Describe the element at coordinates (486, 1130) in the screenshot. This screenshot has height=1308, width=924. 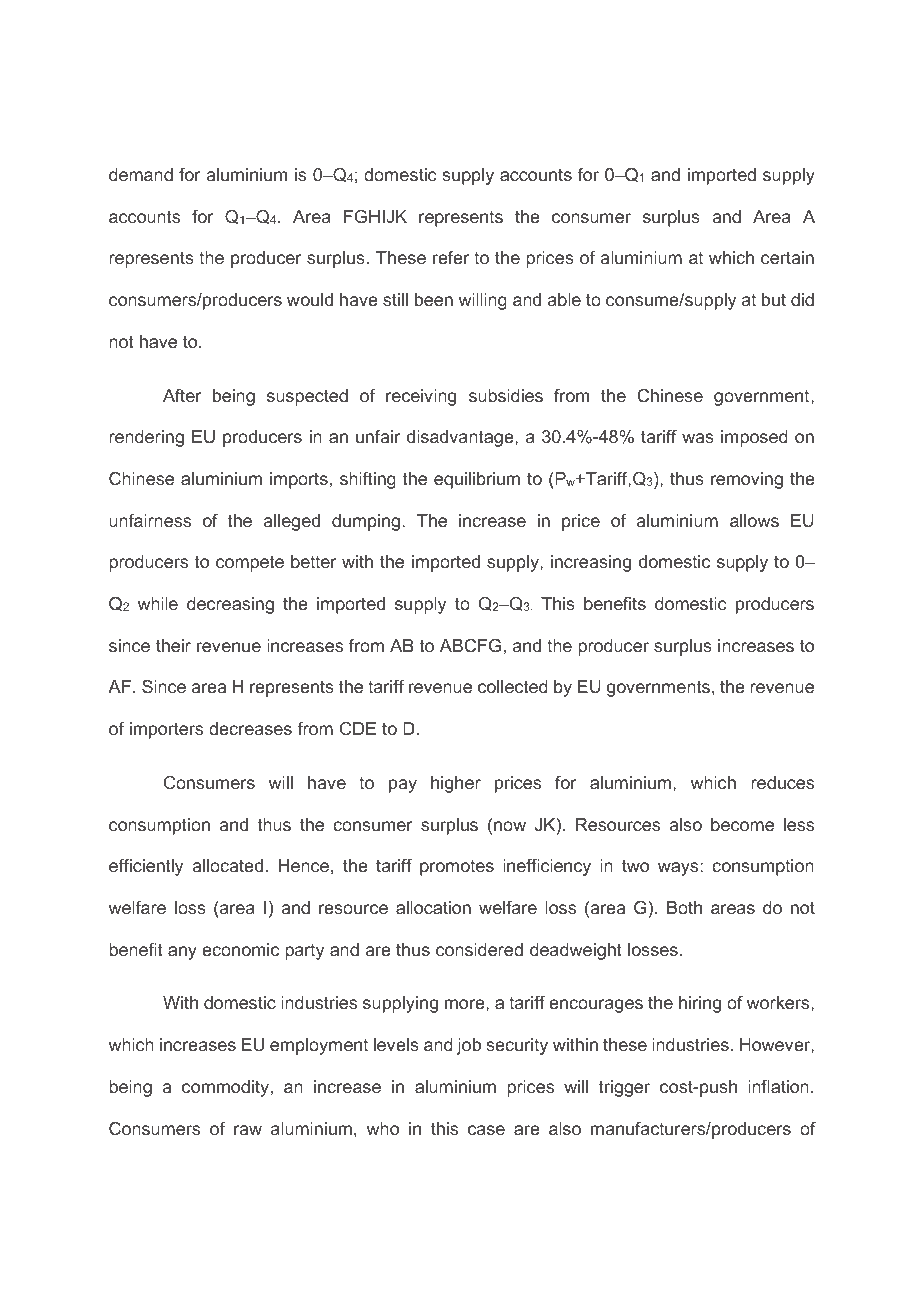
I see `case` at that location.
